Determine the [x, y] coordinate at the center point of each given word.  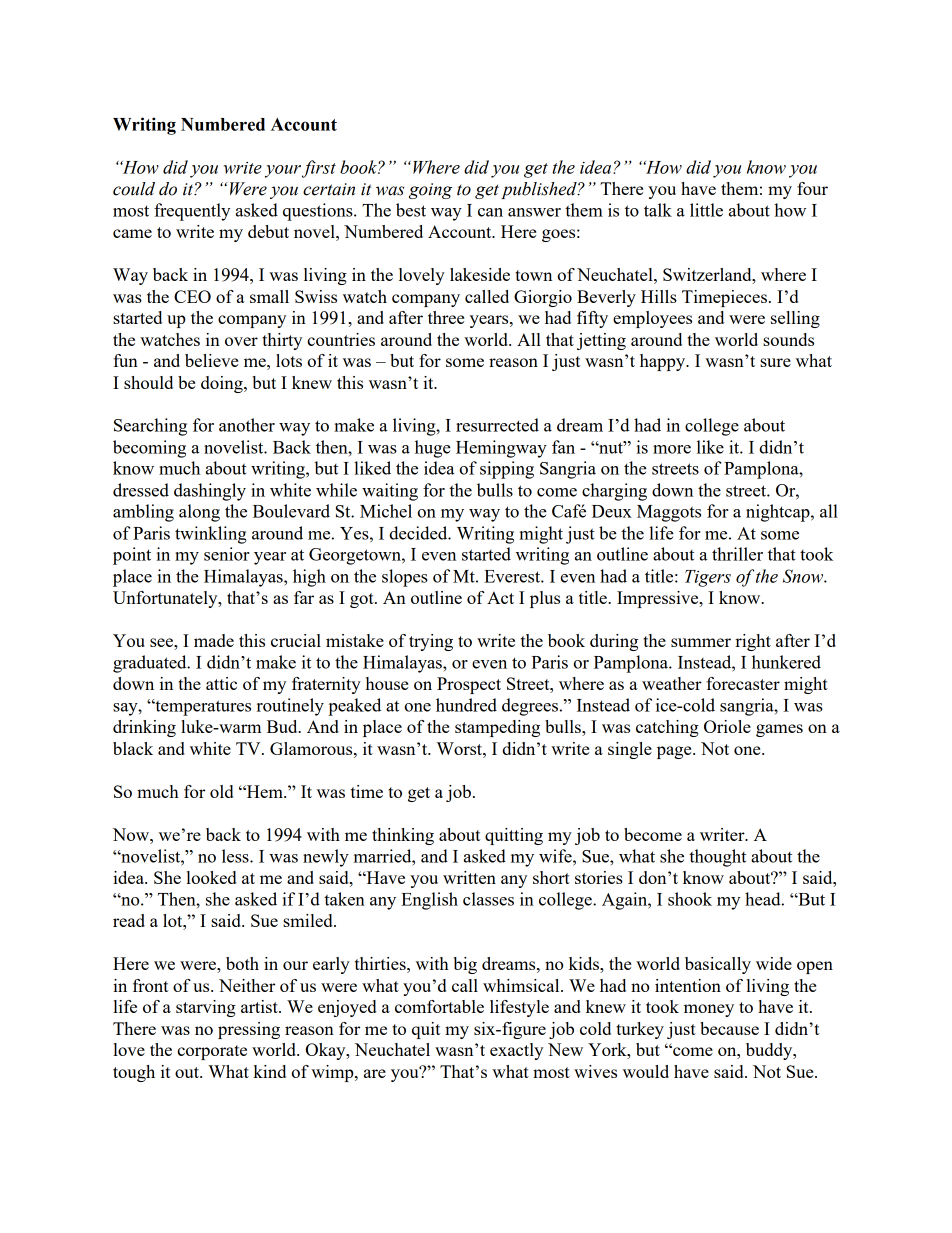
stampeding [497, 728]
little [706, 210]
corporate [212, 1052]
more [672, 449]
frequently [192, 212]
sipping [507, 470]
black [133, 748]
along [199, 513]
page [675, 752]
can [490, 212]
